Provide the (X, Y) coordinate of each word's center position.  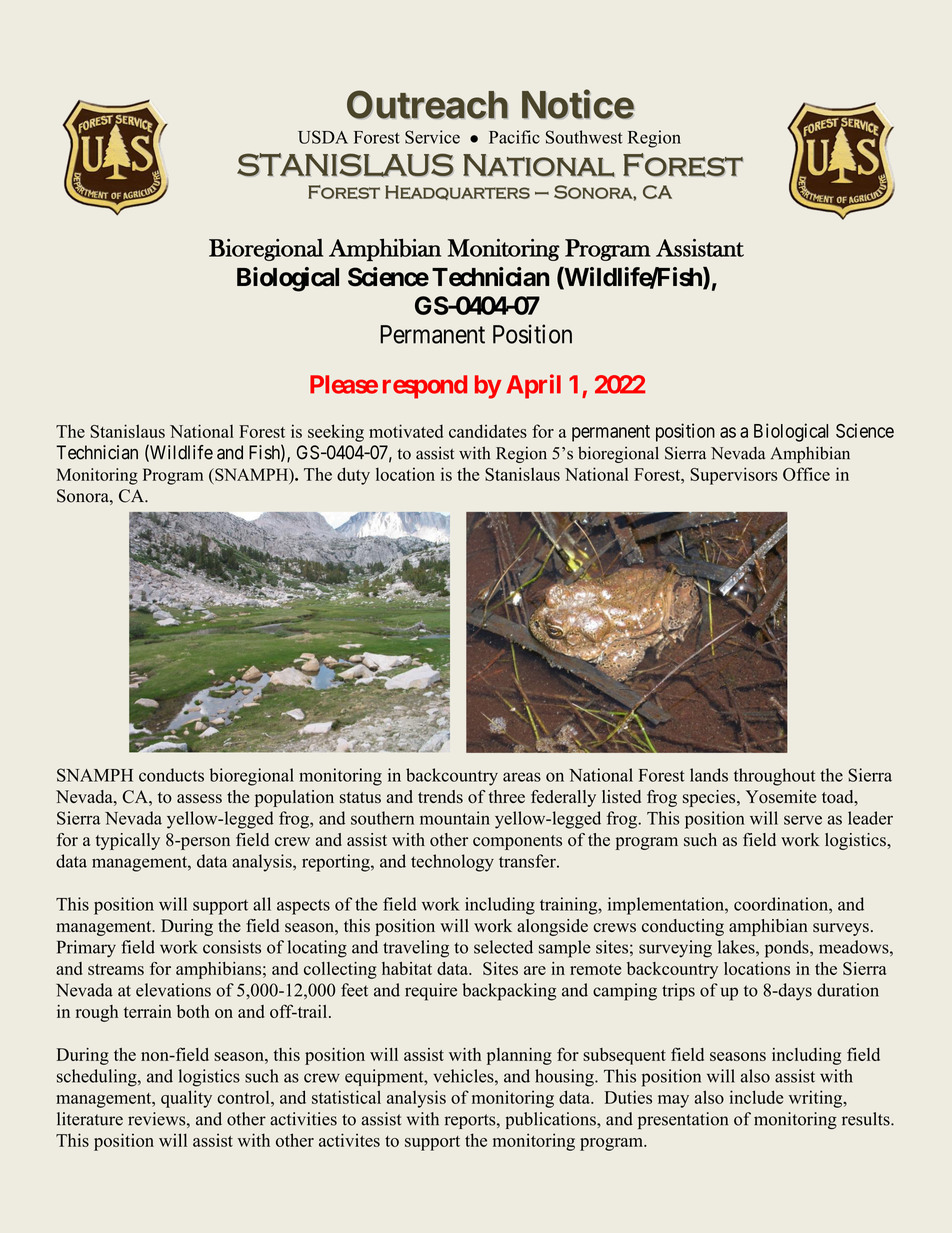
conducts (171, 775)
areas (522, 777)
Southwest (584, 137)
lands (709, 775)
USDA (323, 137)
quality (186, 1099)
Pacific (514, 137)
